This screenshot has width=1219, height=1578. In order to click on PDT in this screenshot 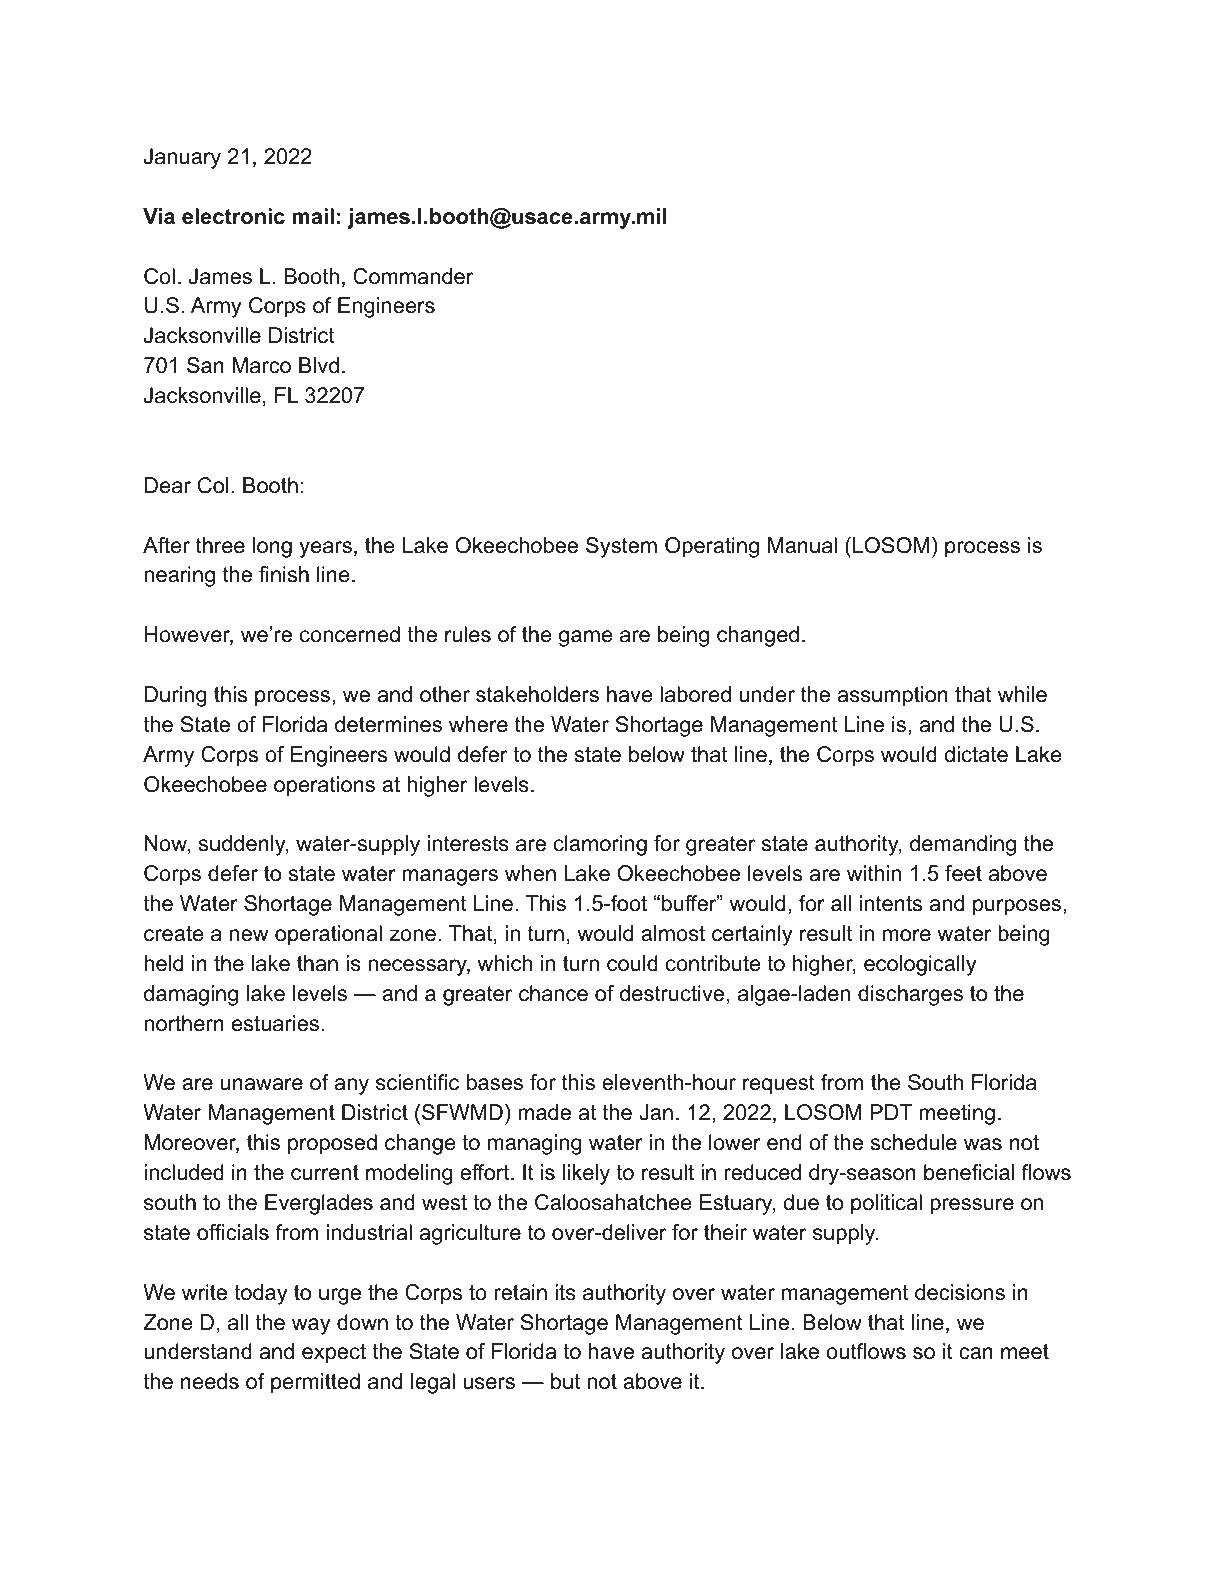, I will do `click(891, 1112)`.
